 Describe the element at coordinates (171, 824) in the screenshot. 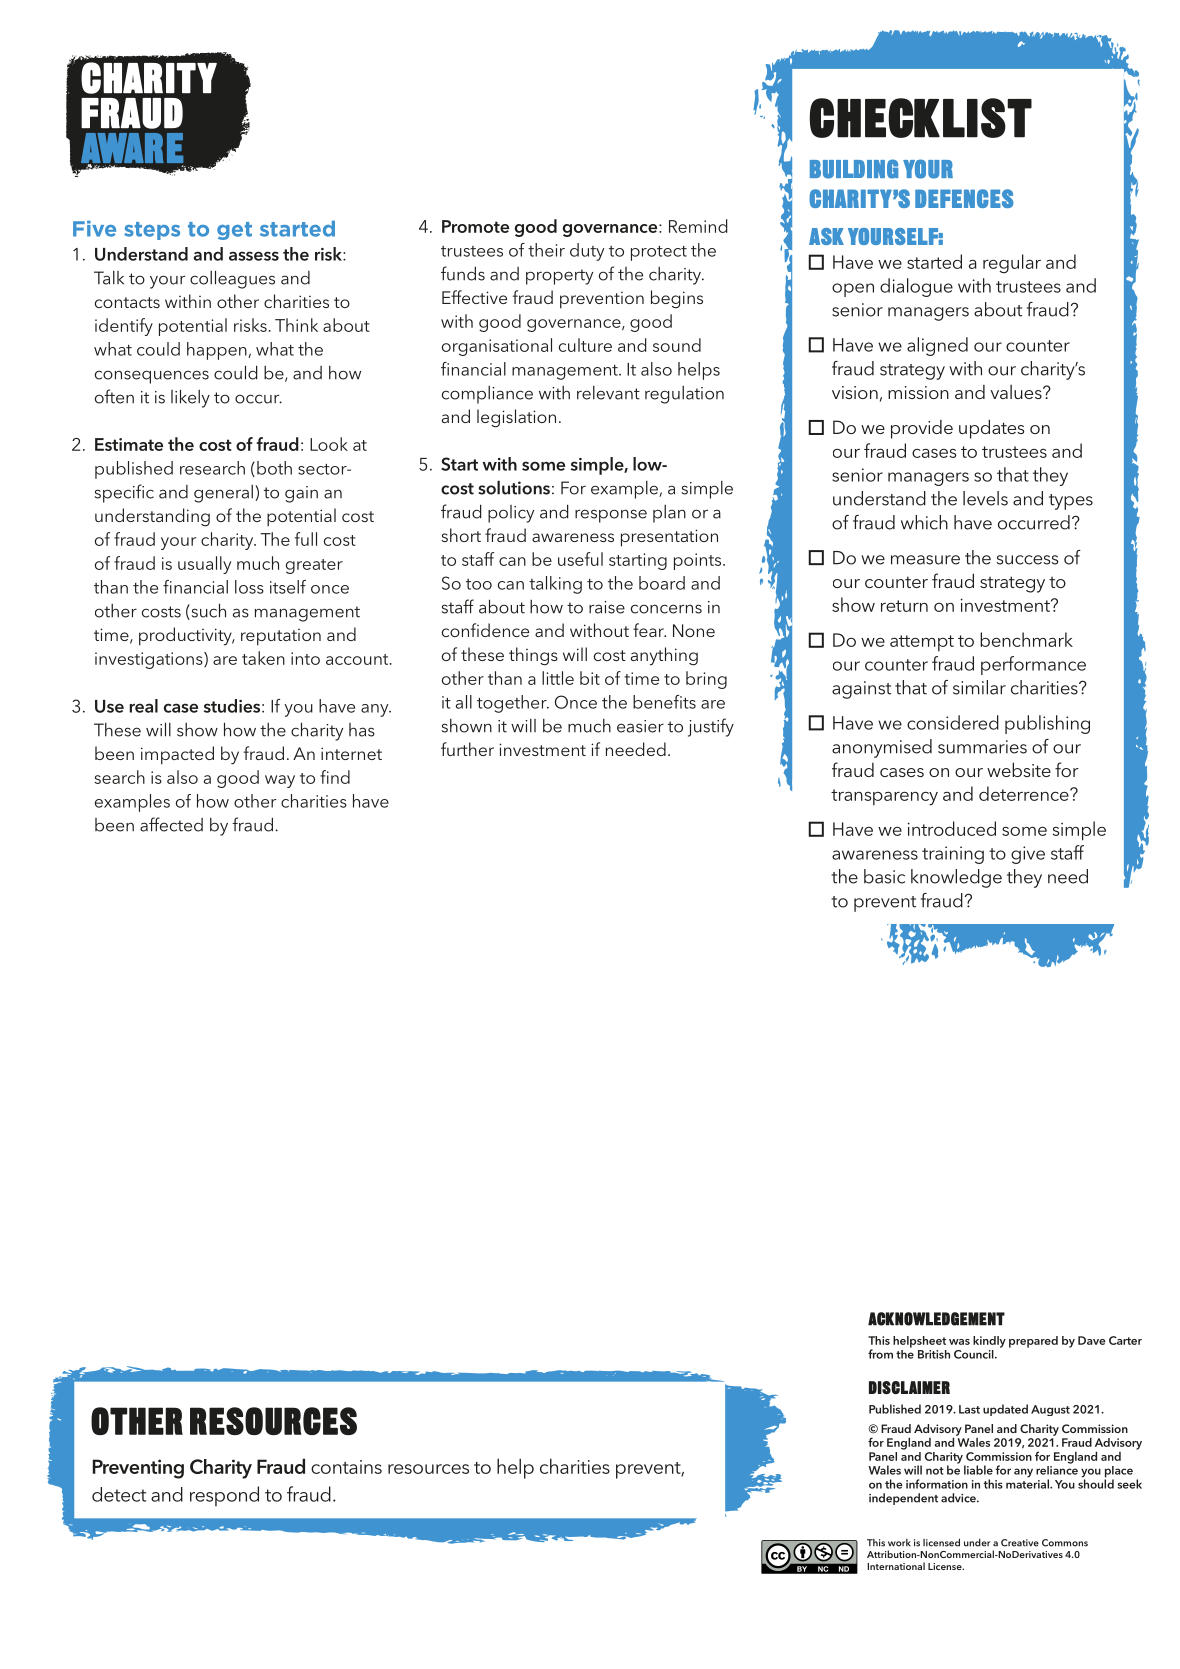

I see `affected` at that location.
